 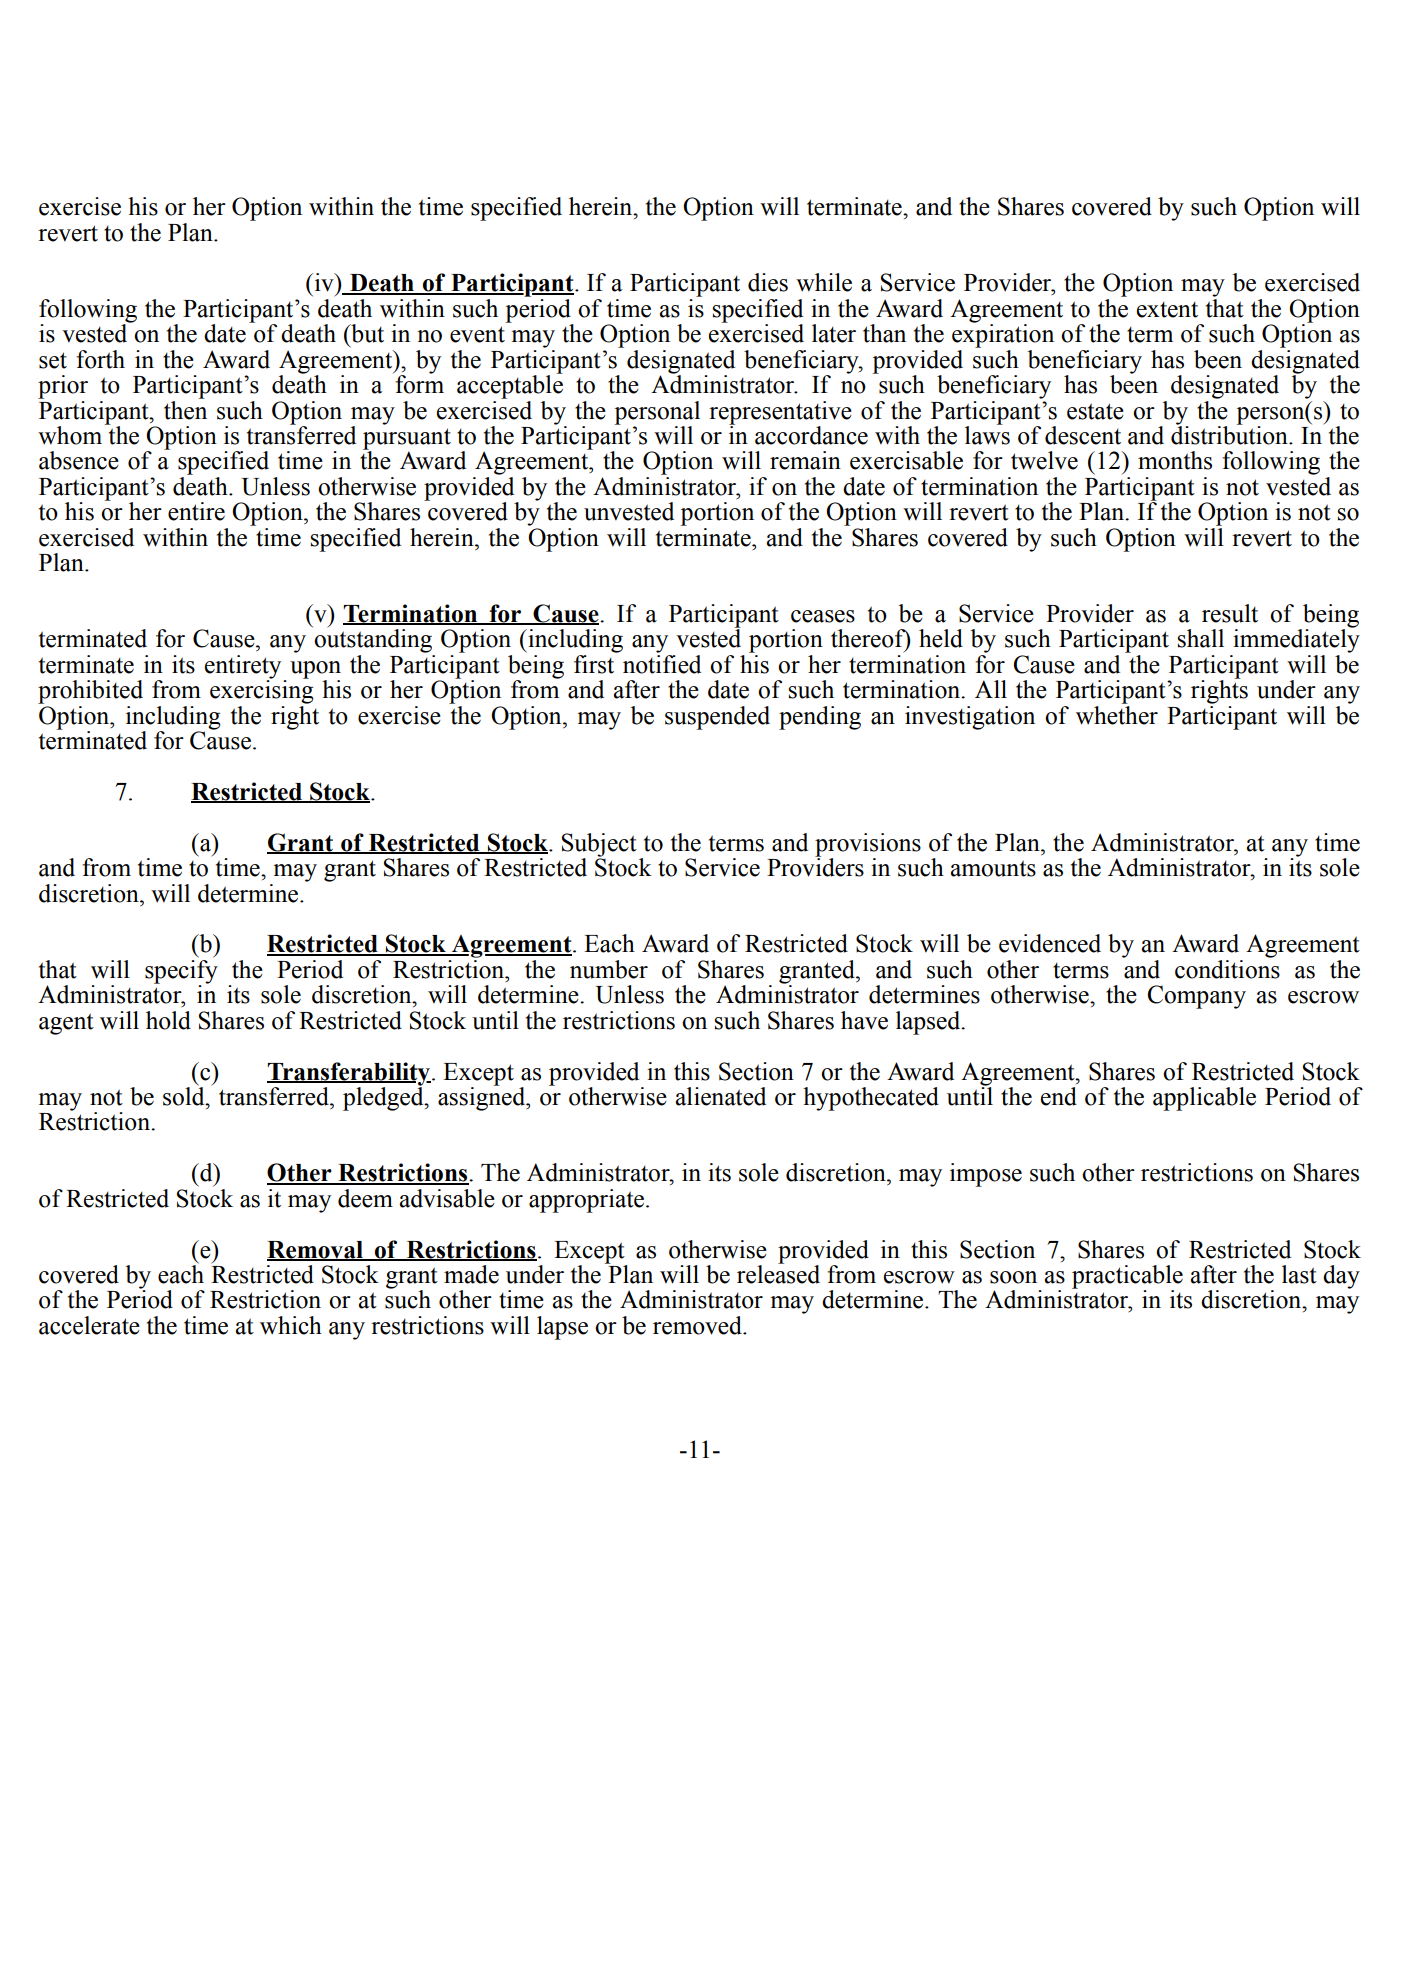 What do you see at coordinates (262, 691) in the document?
I see `exercising` at bounding box center [262, 691].
